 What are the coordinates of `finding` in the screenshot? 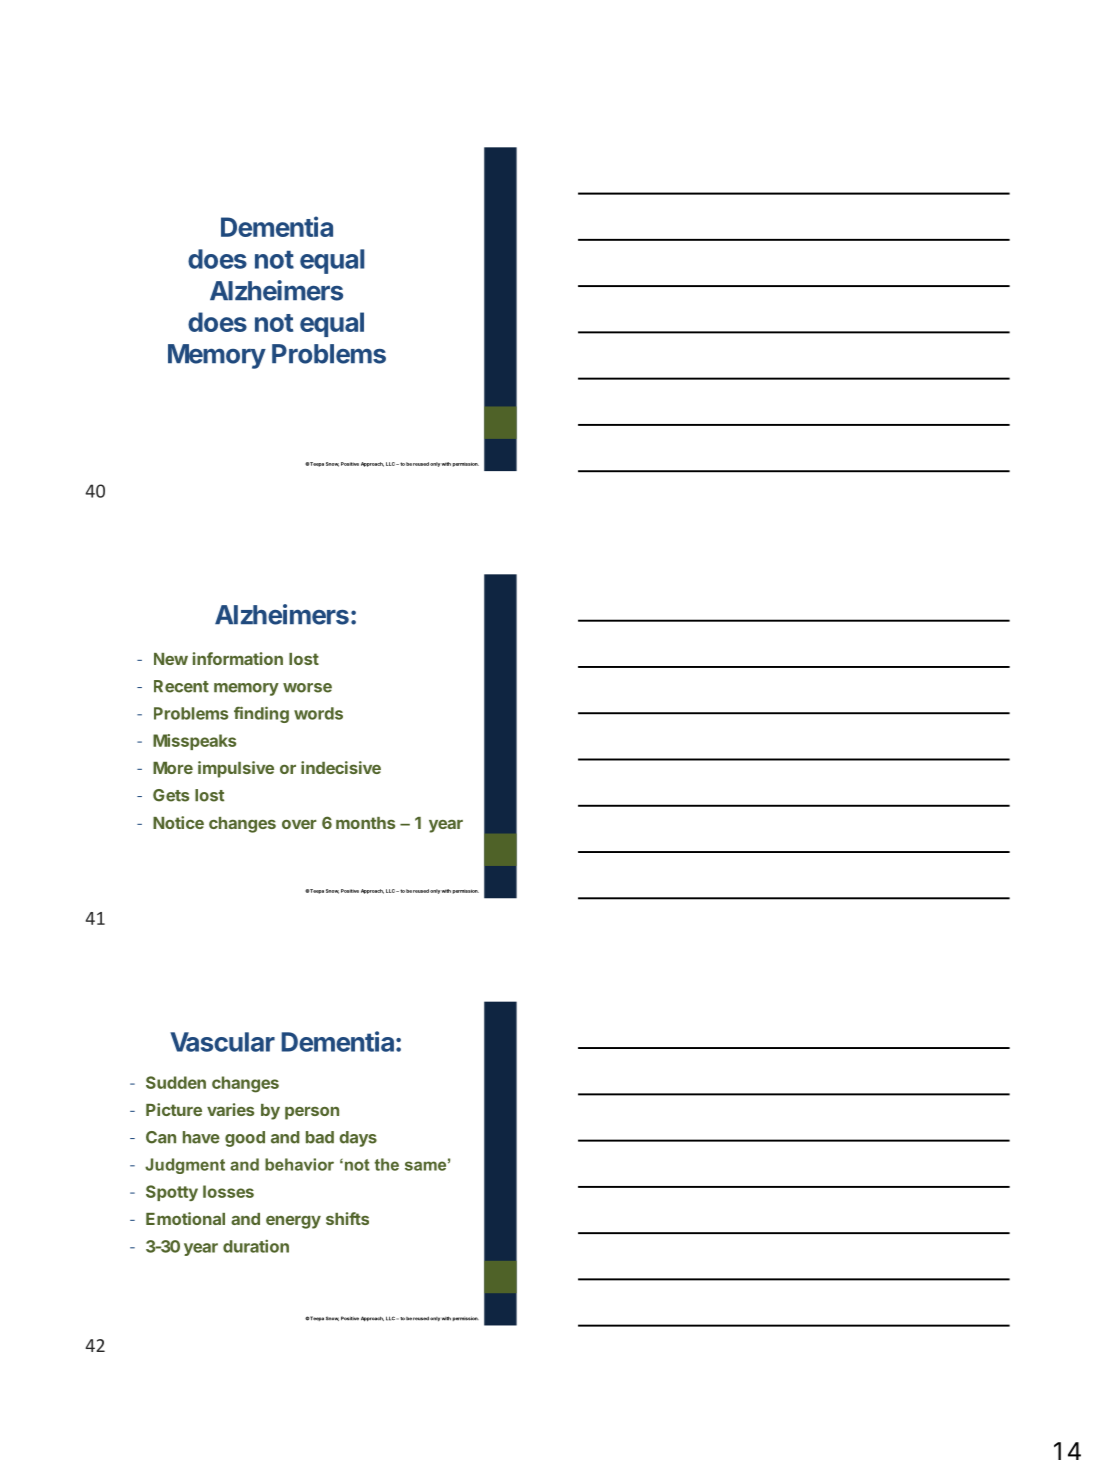 It's located at (261, 714).
